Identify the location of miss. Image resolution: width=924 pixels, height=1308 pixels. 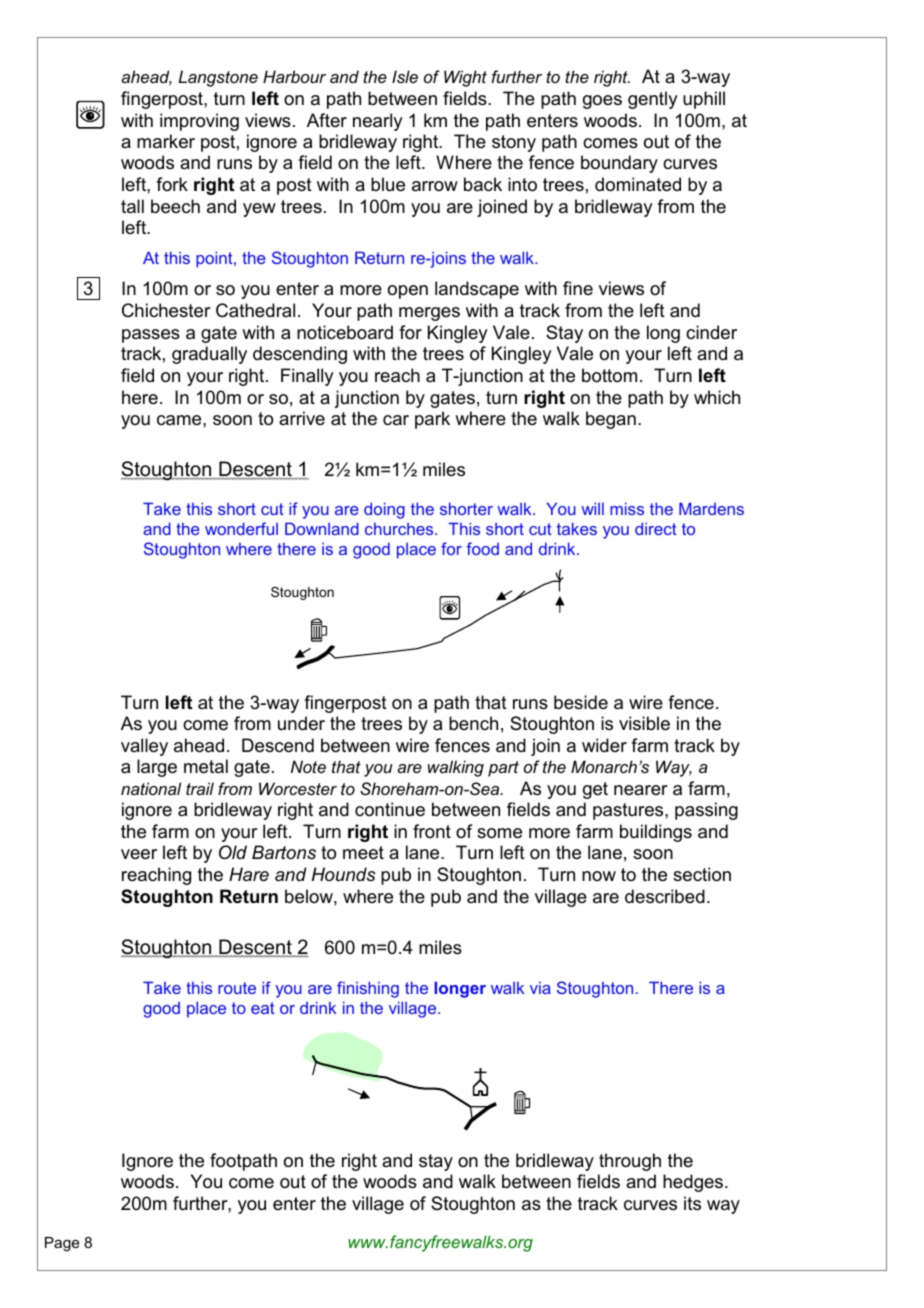
(627, 509).
